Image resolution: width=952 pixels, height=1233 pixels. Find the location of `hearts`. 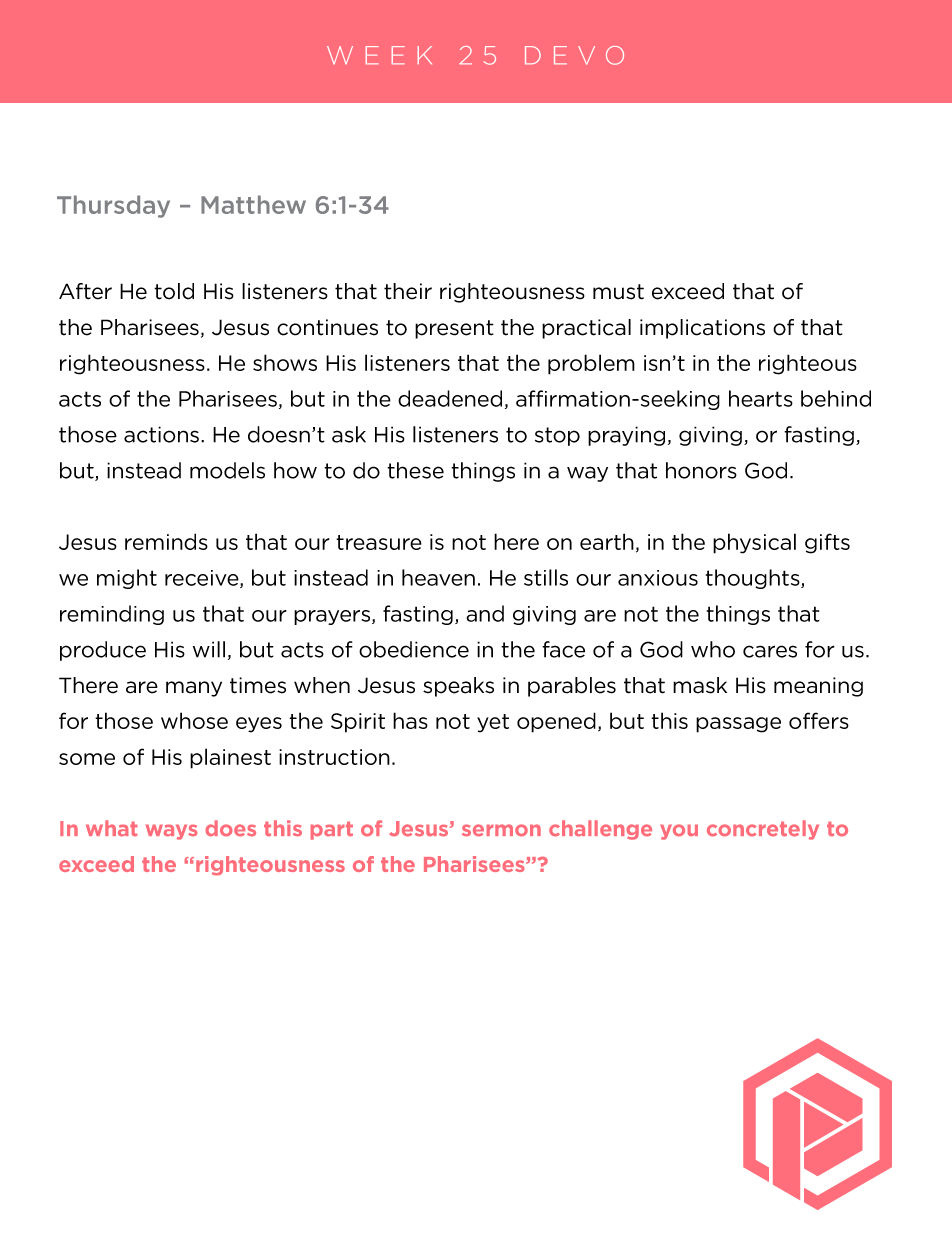

hearts is located at coordinates (761, 398).
